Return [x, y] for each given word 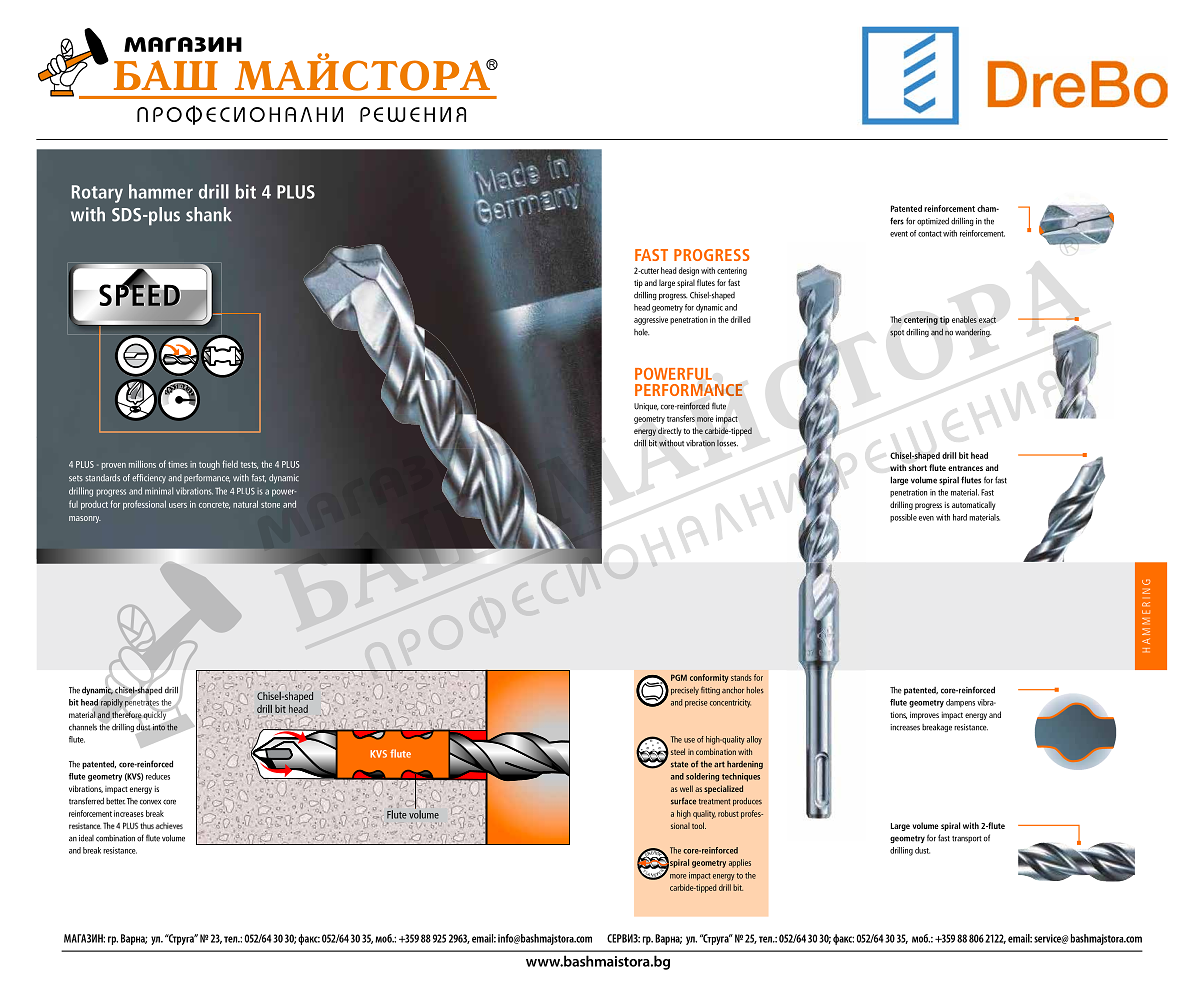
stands [741, 677]
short [918, 467]
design [689, 271]
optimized [933, 222]
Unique [646, 407]
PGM [679, 677]
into [159, 727]
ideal [86, 838]
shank [209, 214]
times [178, 464]
